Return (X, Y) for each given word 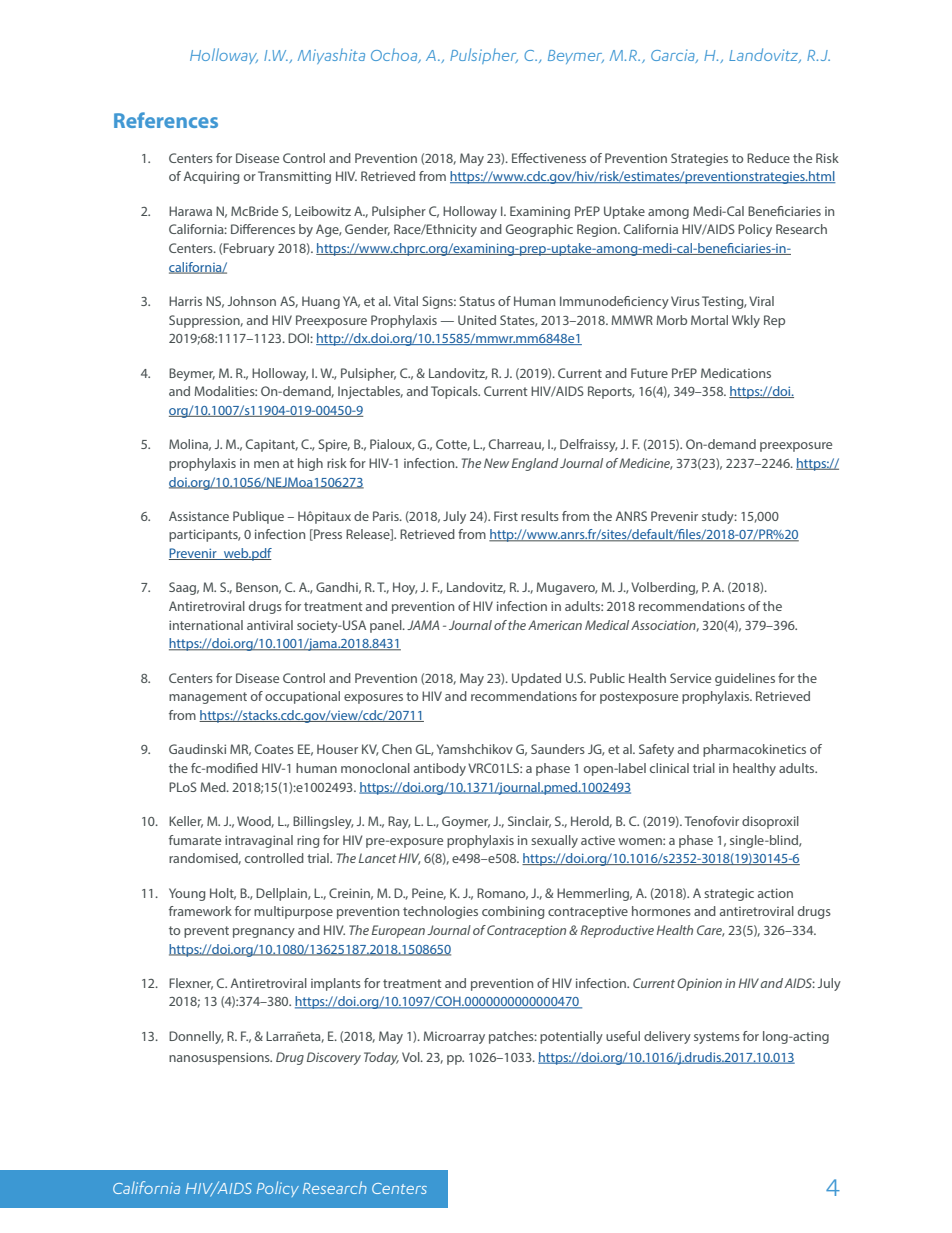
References (166, 120)
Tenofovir (712, 821)
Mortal (709, 320)
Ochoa (395, 55)
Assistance (199, 516)
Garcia (674, 56)
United (477, 320)
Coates (274, 749)
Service (690, 678)
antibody (440, 769)
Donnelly (196, 1037)
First (506, 516)
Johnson (251, 301)
